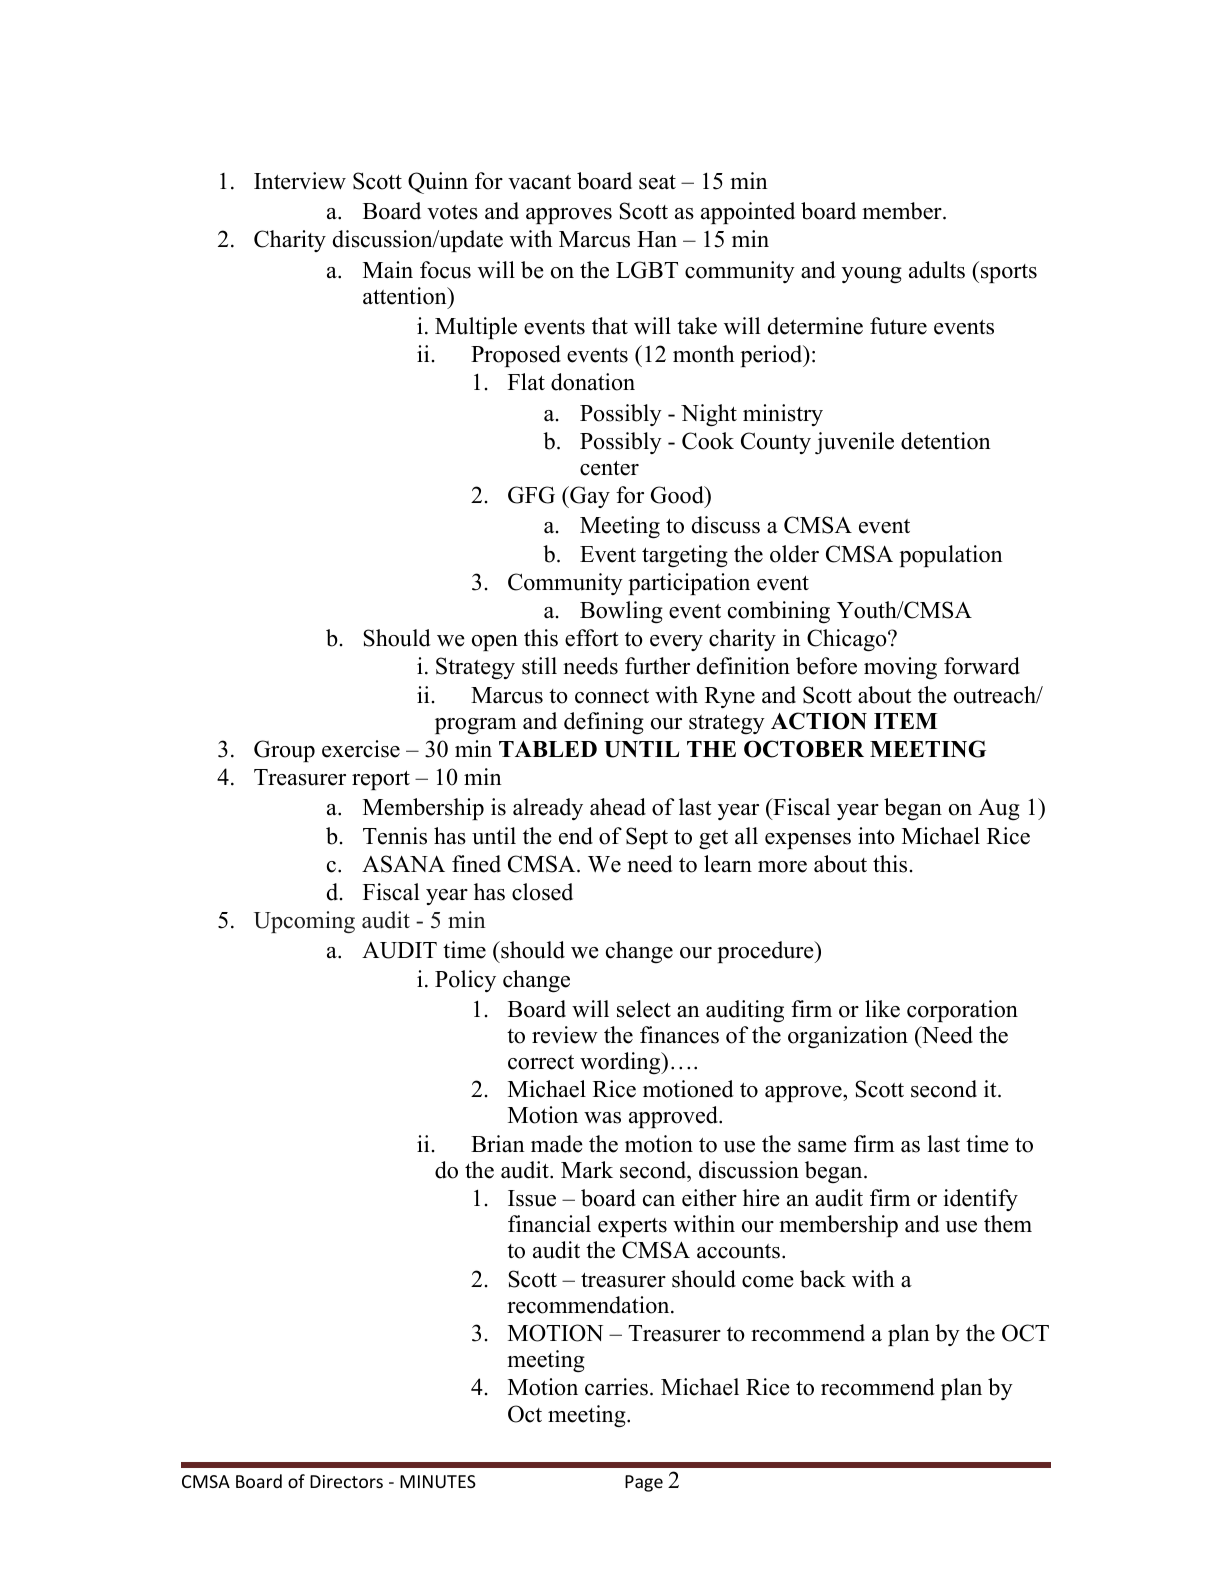 This image has width=1232, height=1595. What do you see at coordinates (388, 269) in the image?
I see `Main` at bounding box center [388, 269].
